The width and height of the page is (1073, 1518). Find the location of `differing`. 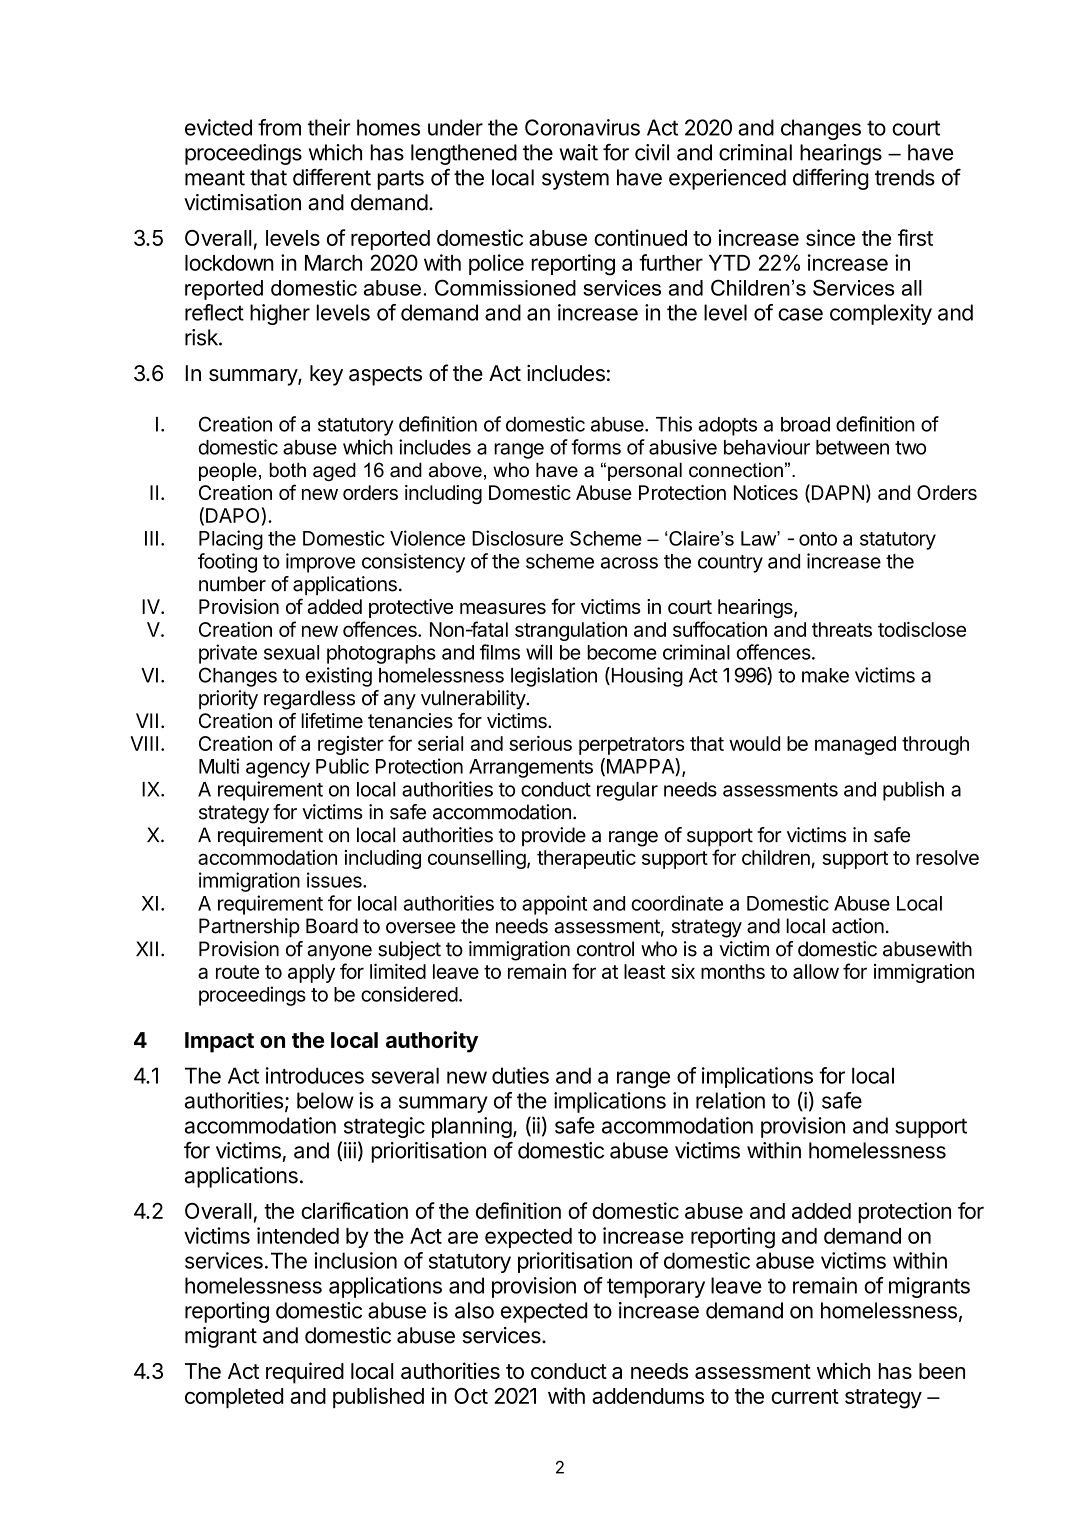

differing is located at coordinates (831, 179).
